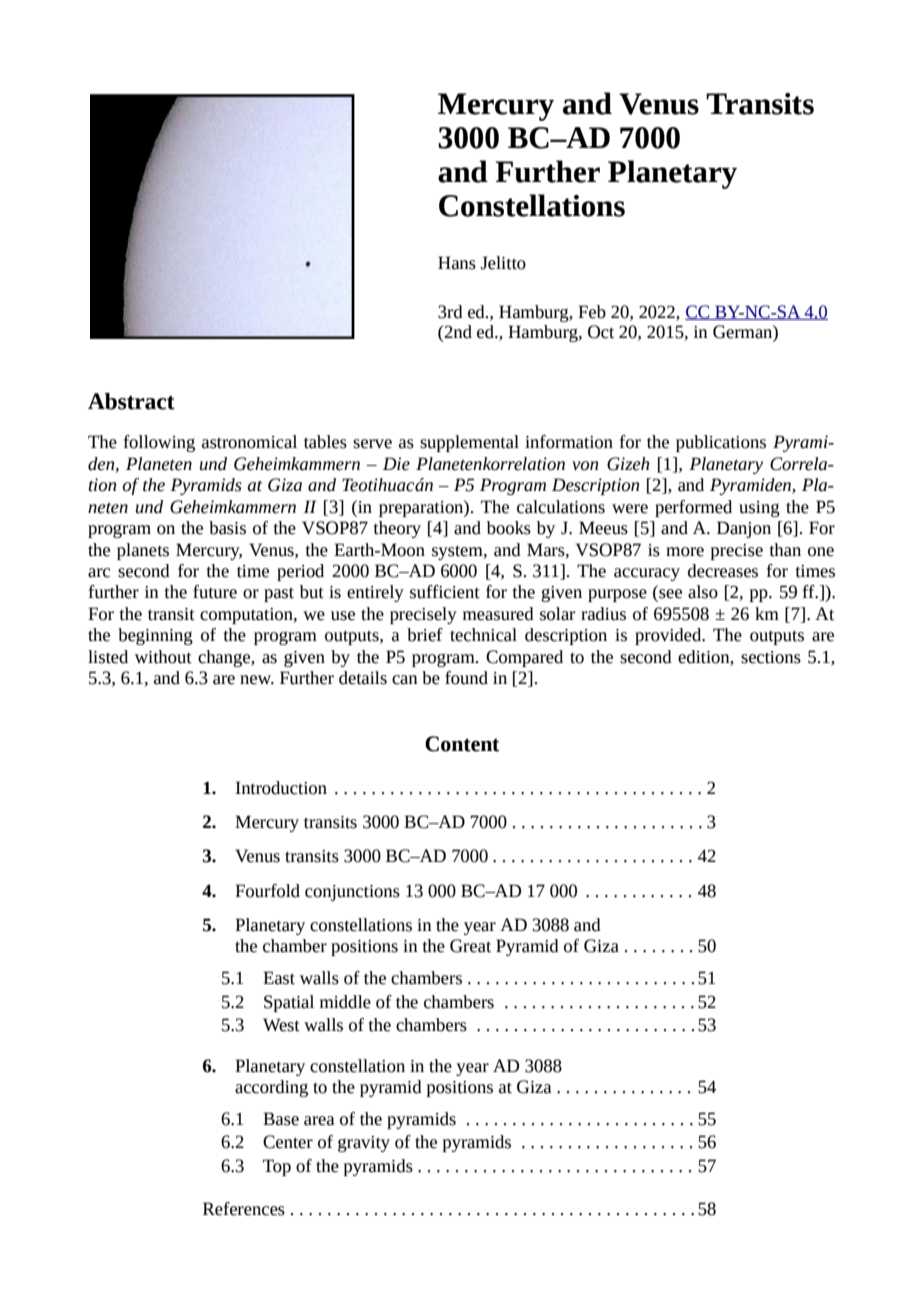 This document has height=1308, width=924. Describe the element at coordinates (457, 263) in the document. I see `Hans` at that location.
